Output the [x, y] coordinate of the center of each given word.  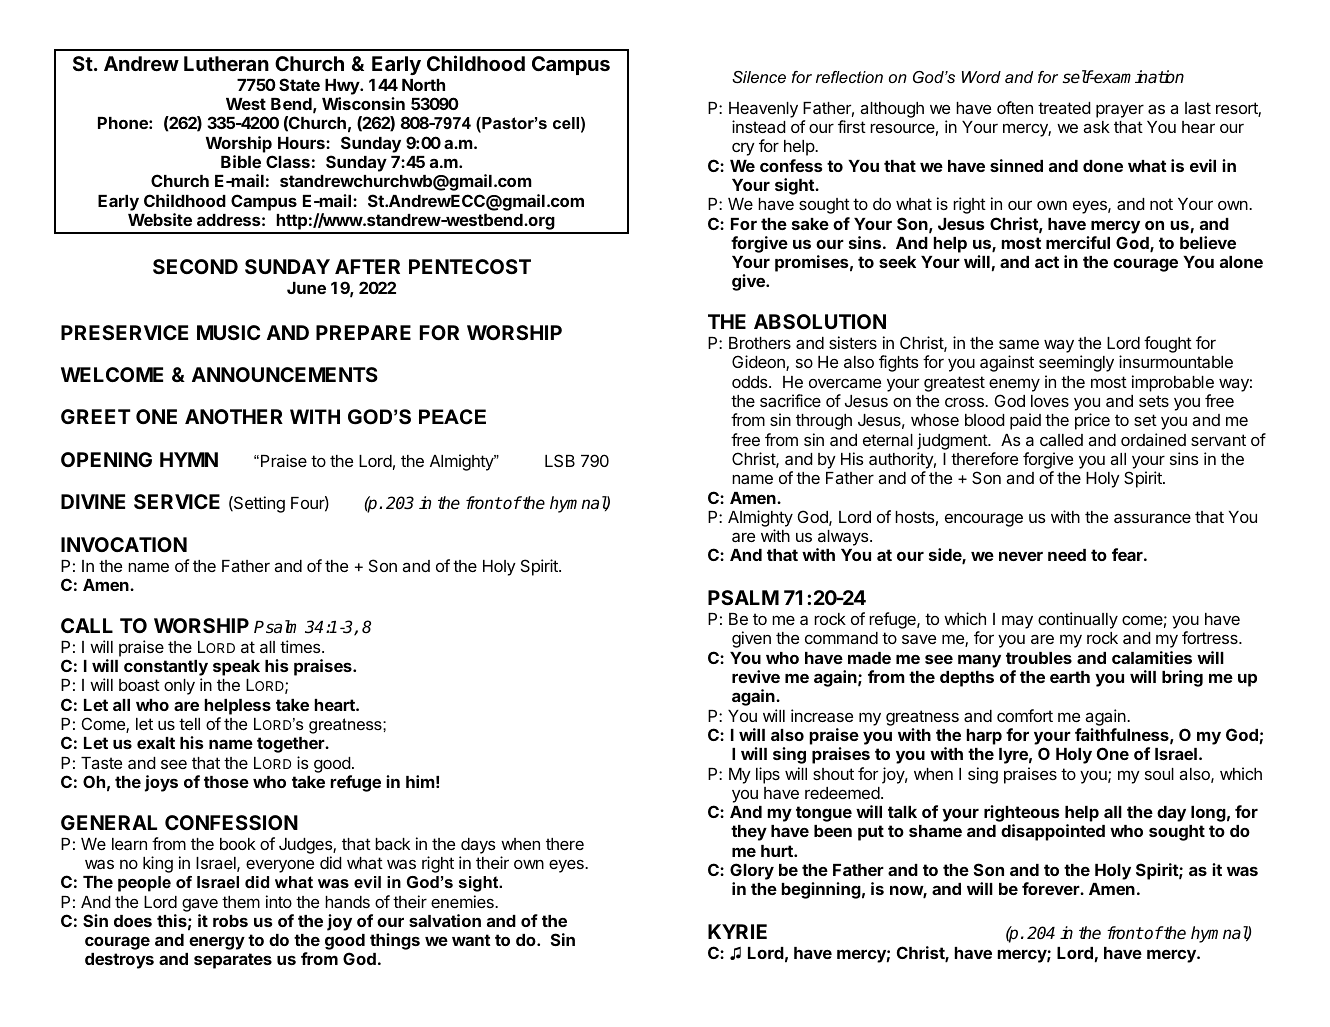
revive [756, 676]
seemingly [1076, 363]
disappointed [1053, 832]
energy [217, 943]
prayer [1120, 111]
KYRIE [737, 931]
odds [751, 382]
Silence [759, 77]
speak [236, 668]
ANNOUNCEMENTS [285, 374]
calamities [1152, 657]
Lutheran [226, 63]
